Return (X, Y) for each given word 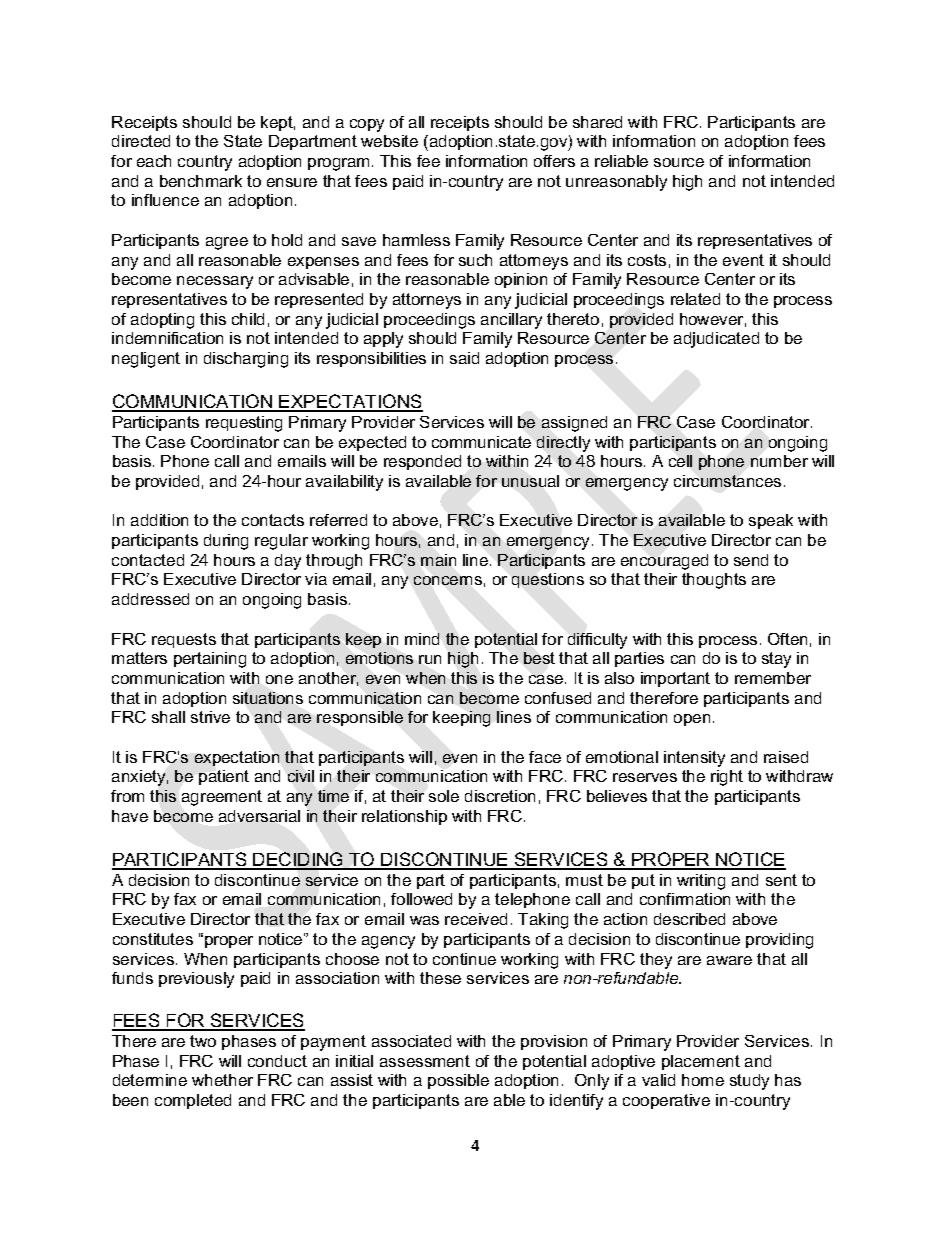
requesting (244, 424)
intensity (694, 759)
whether (222, 1080)
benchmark (201, 181)
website (389, 141)
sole (444, 796)
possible (458, 1081)
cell (680, 461)
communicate (481, 442)
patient (224, 777)
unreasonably (616, 183)
